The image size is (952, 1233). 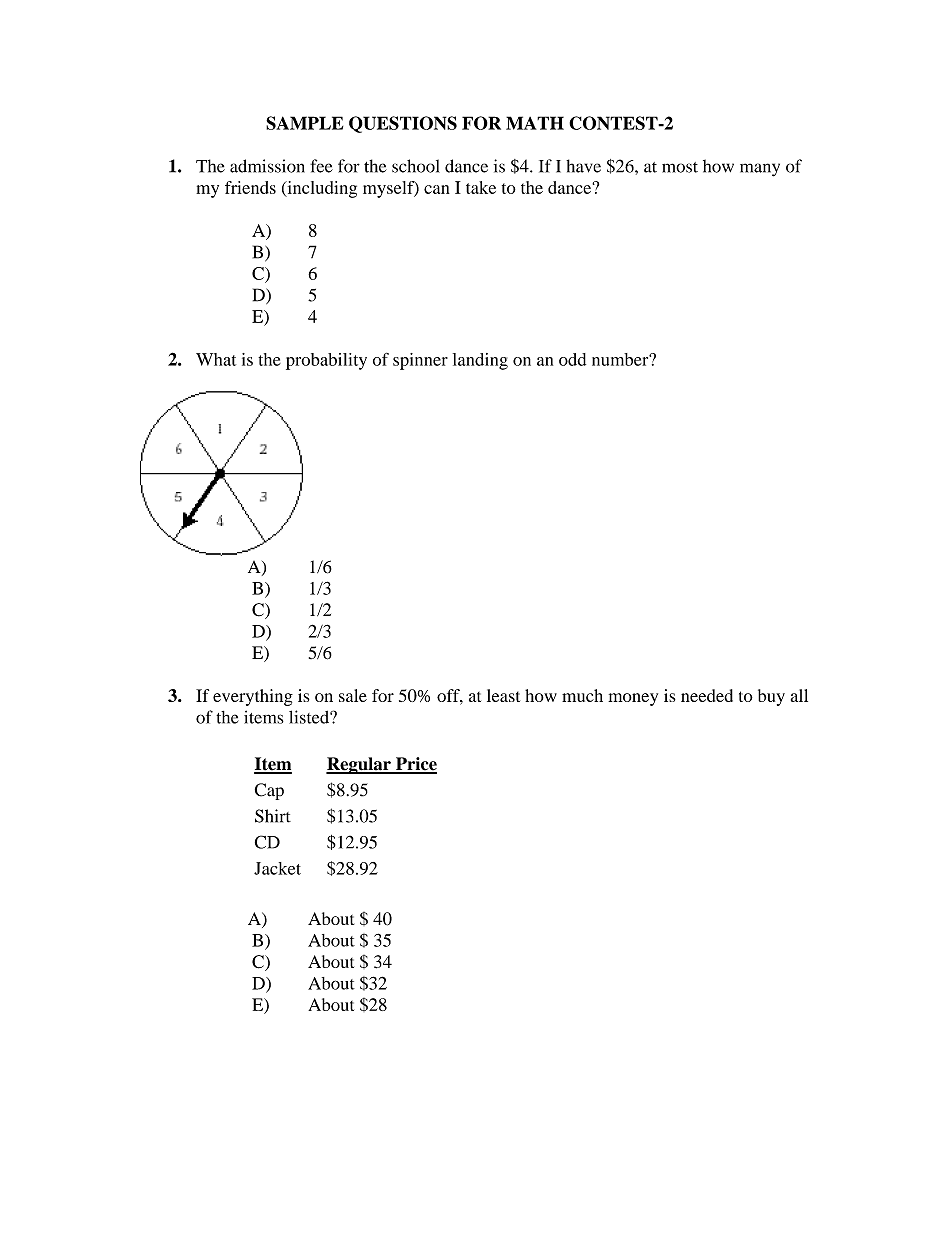 I want to click on everything, so click(x=253, y=697).
